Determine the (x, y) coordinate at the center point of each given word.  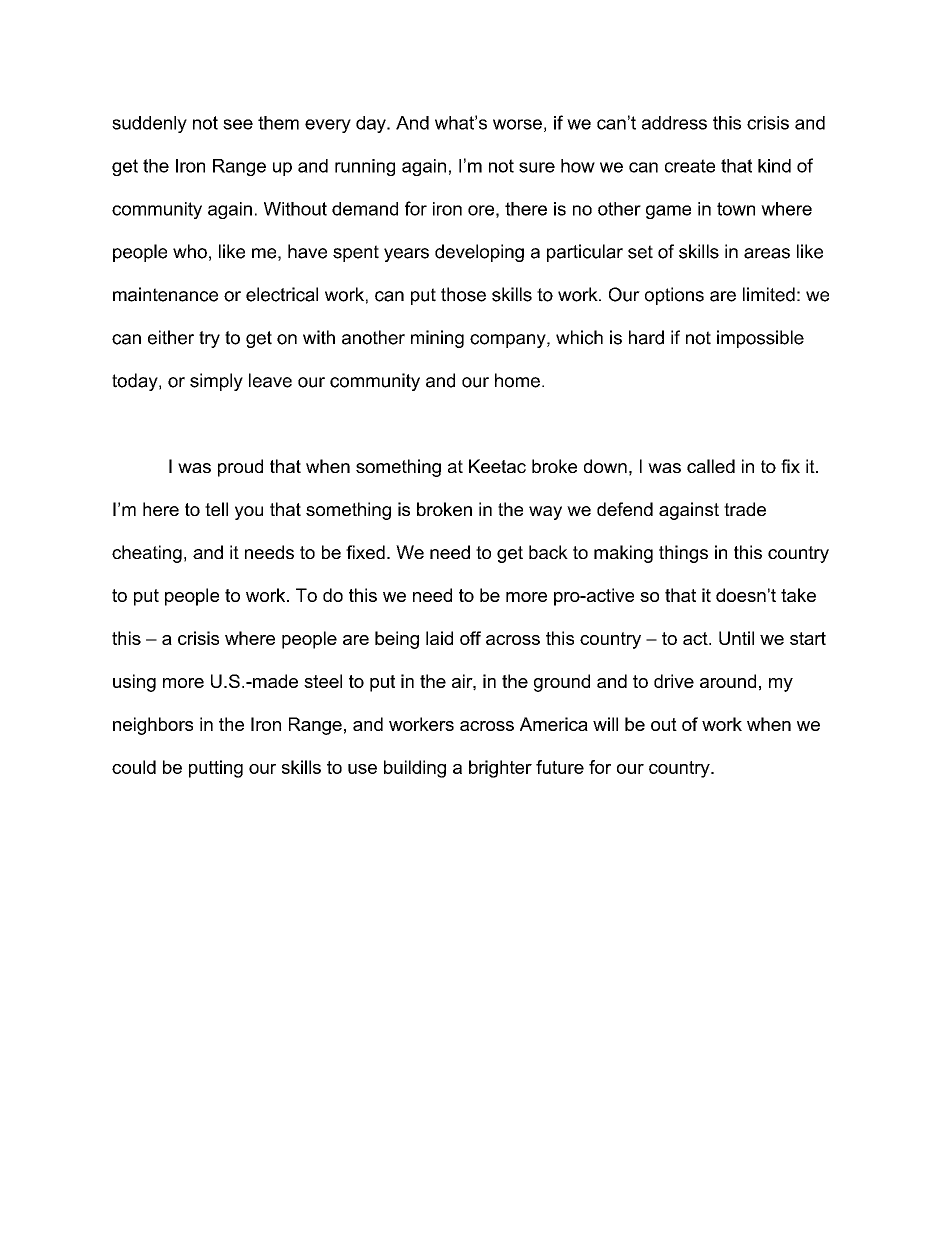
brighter (500, 769)
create (690, 166)
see (238, 124)
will (605, 724)
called (711, 466)
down (605, 466)
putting (216, 769)
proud (240, 468)
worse (517, 124)
